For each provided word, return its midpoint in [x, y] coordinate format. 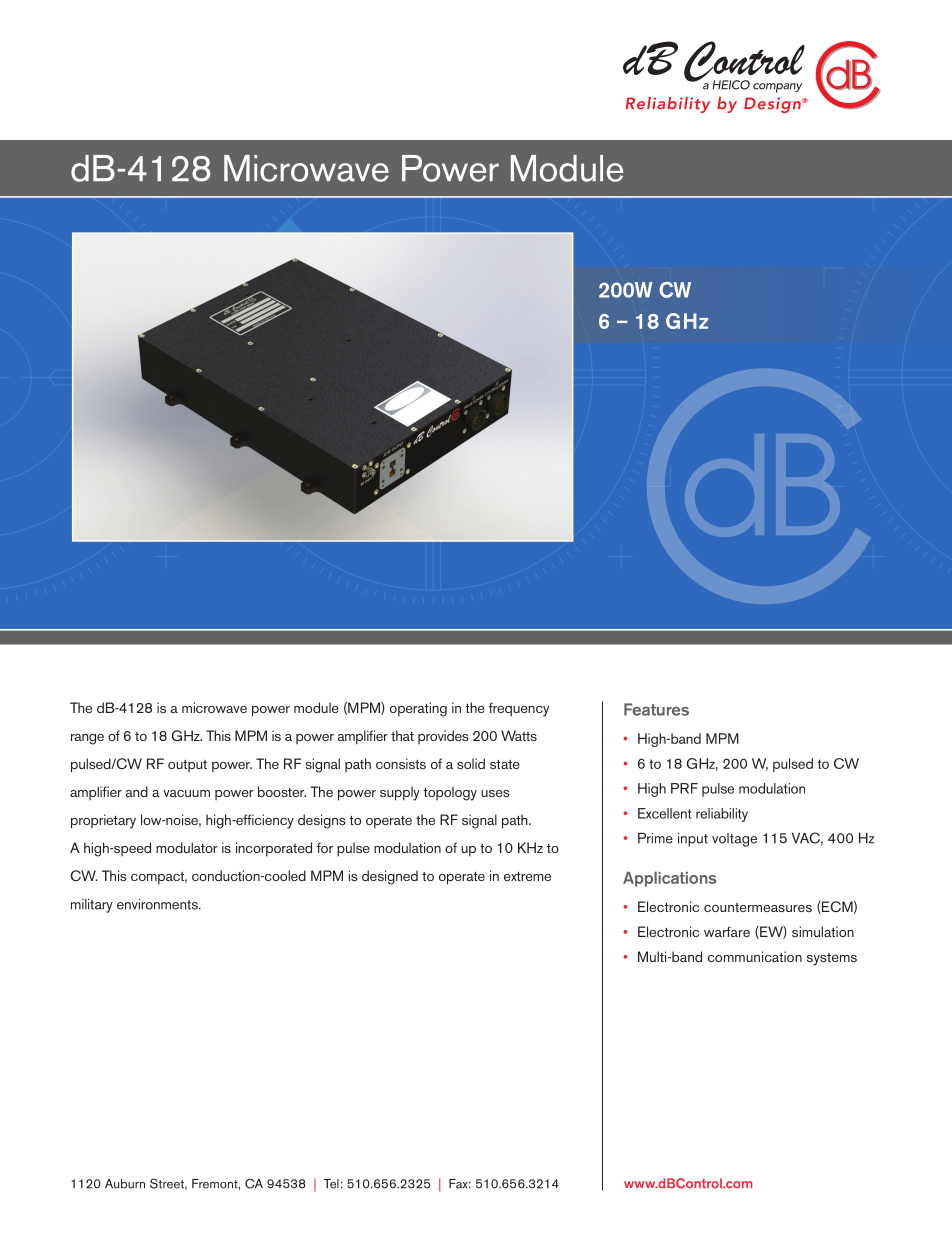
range [87, 739]
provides [443, 737]
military [92, 906]
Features [656, 709]
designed [390, 877]
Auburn [125, 1184]
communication [755, 956]
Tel [331, 1184]
